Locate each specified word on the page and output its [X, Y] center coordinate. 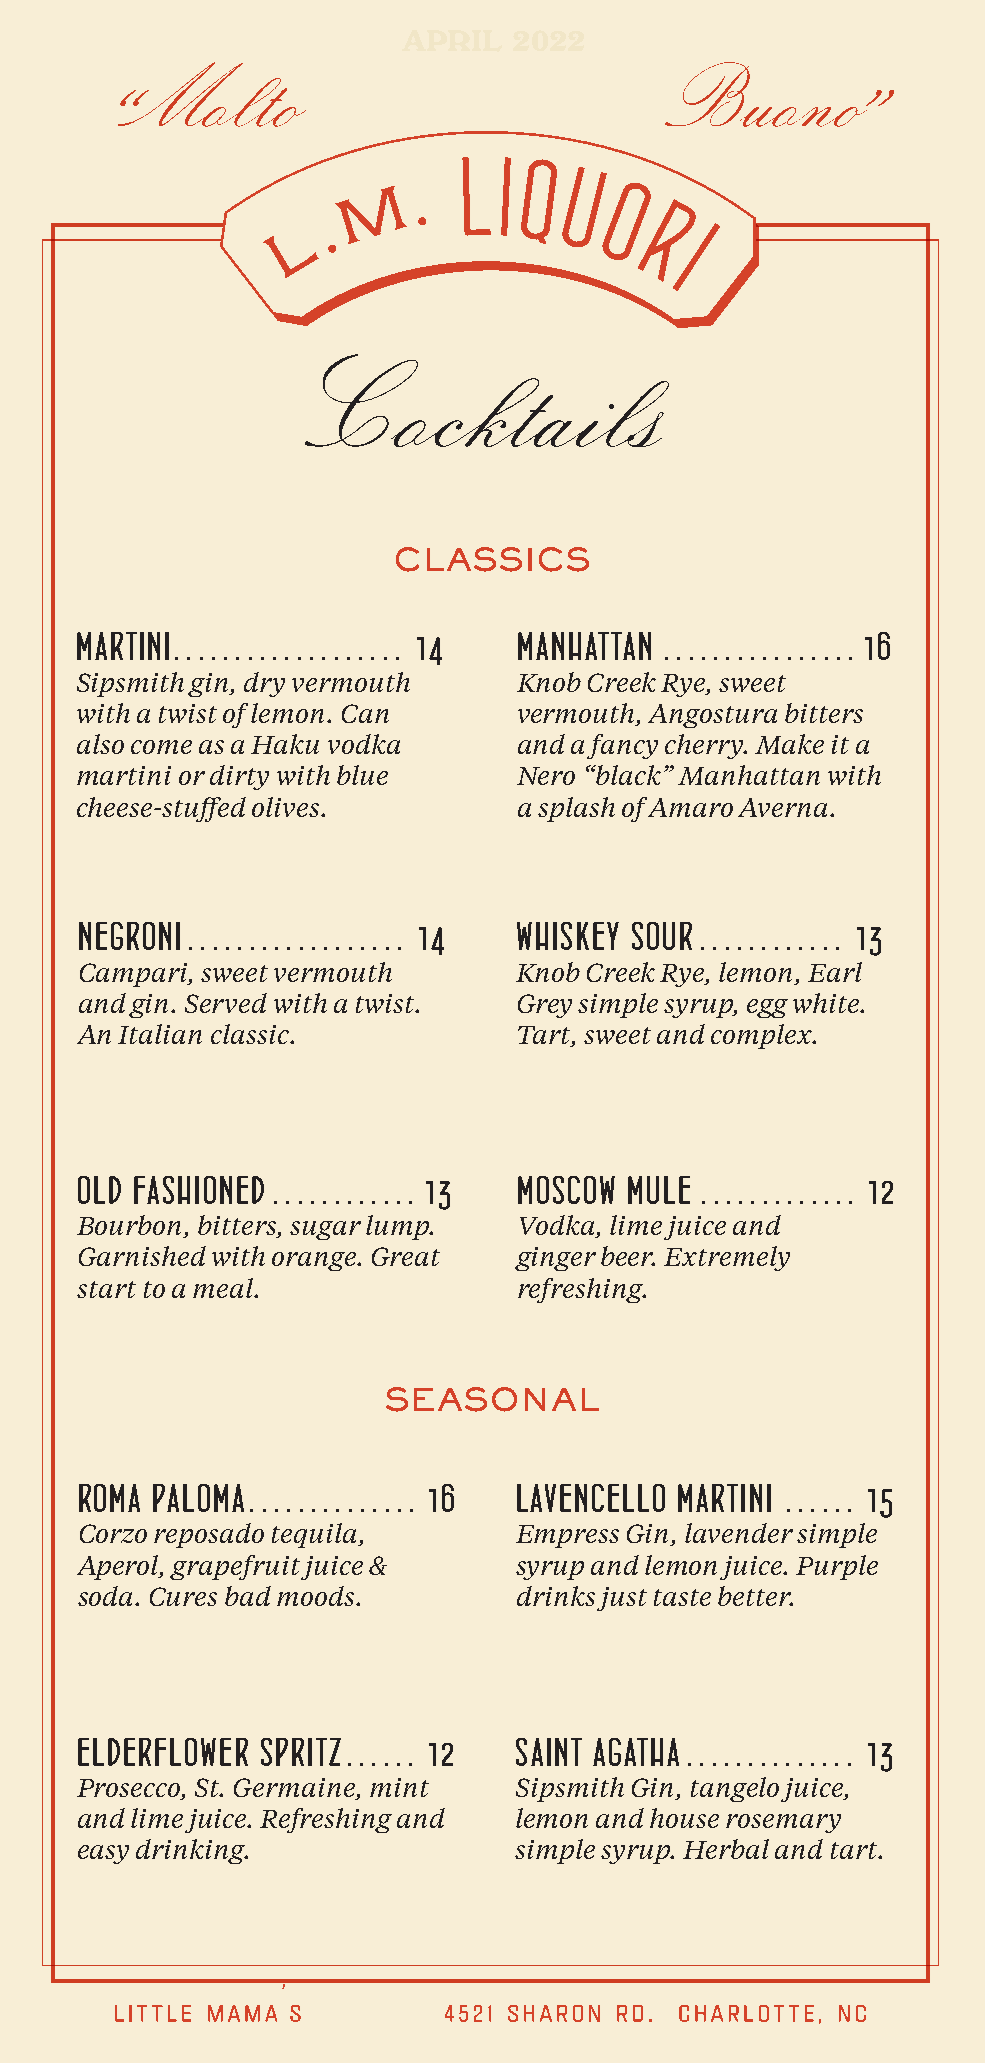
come [161, 747]
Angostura [712, 716]
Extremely [727, 1258]
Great [406, 1256]
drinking [191, 1851]
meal [224, 1288]
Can [365, 713]
